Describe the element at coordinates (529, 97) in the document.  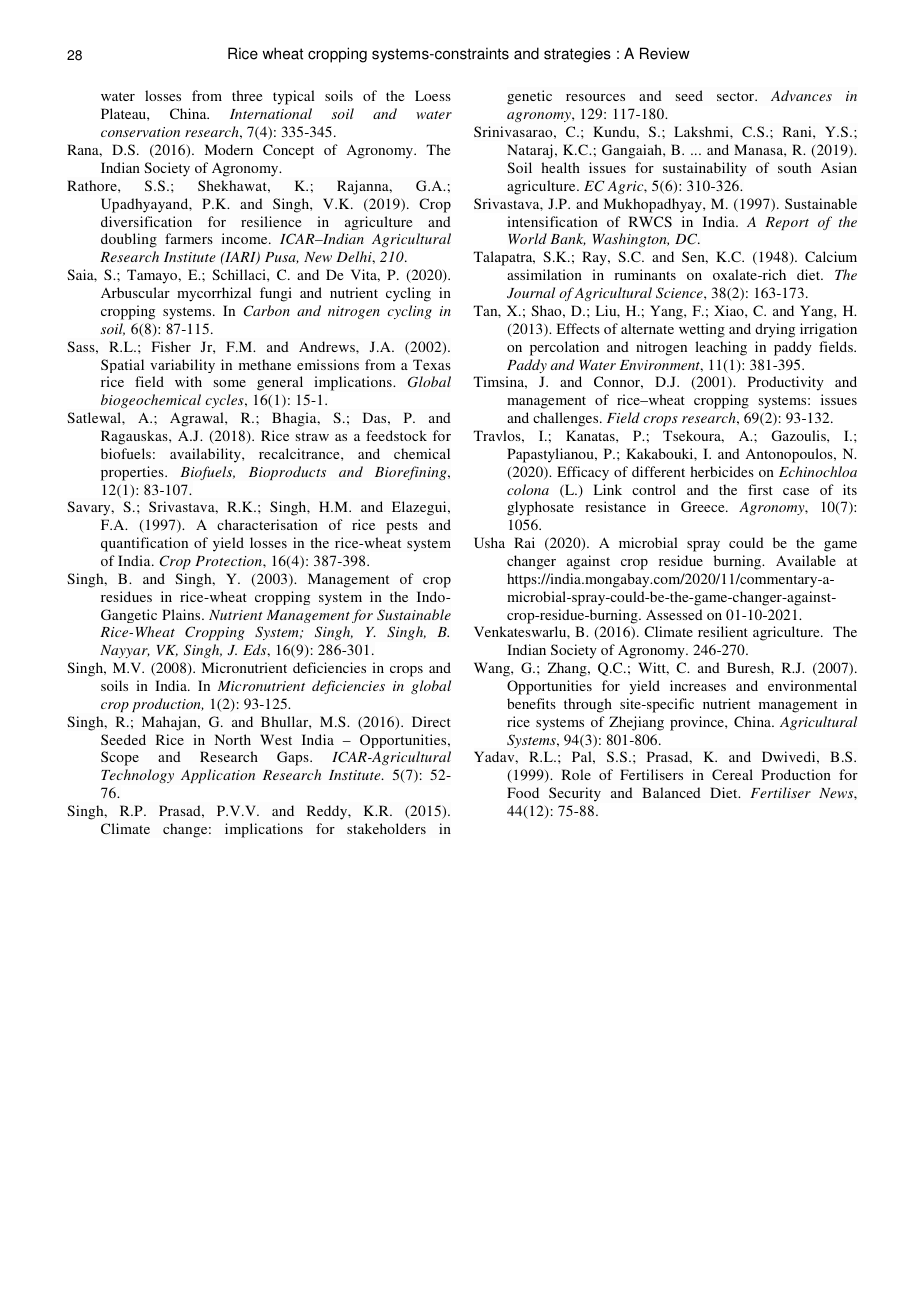
I see `genetic` at that location.
